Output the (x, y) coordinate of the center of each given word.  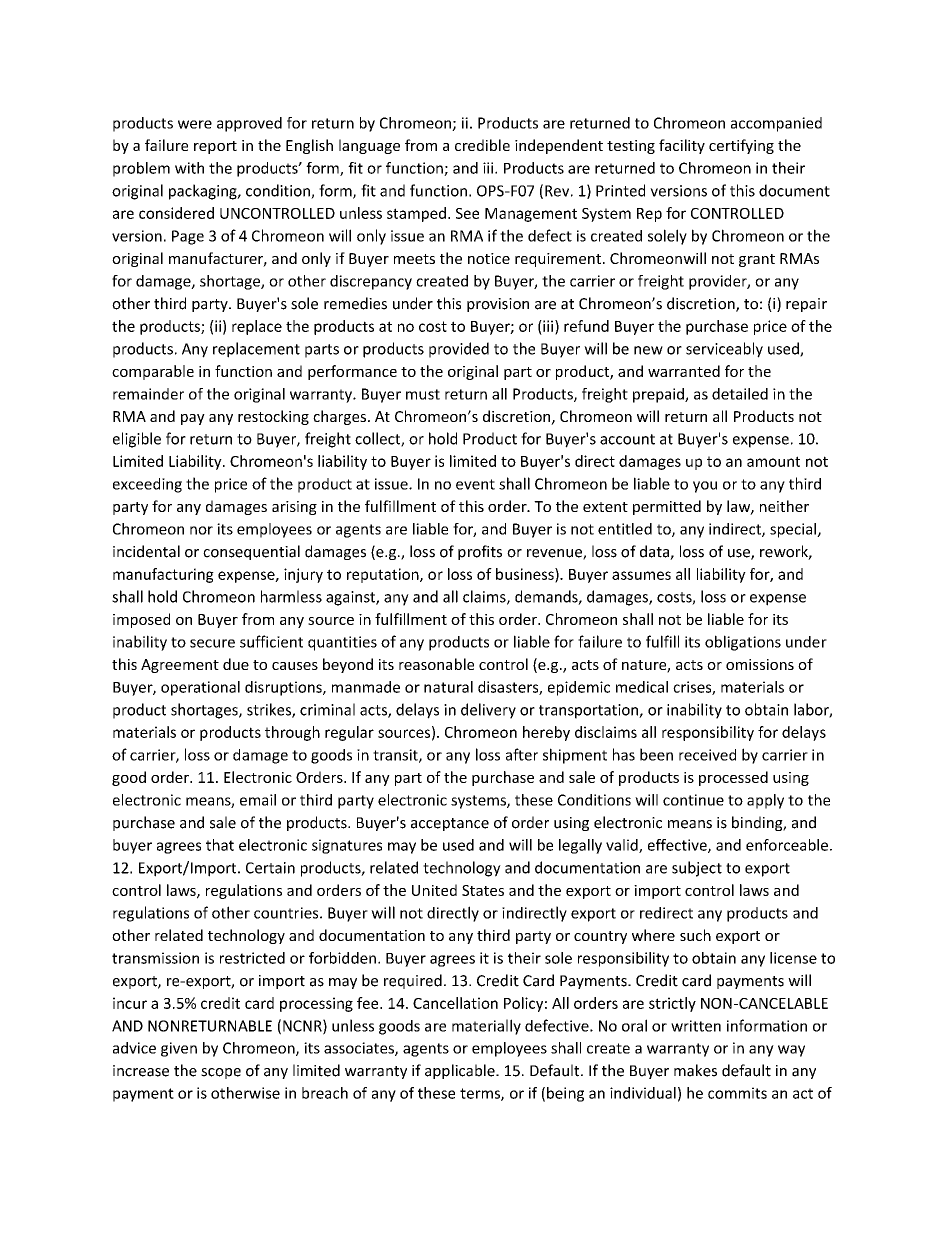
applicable (461, 1071)
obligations (743, 643)
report (215, 147)
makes (695, 1070)
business (526, 575)
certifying (741, 146)
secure (212, 643)
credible (482, 145)
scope (221, 1073)
